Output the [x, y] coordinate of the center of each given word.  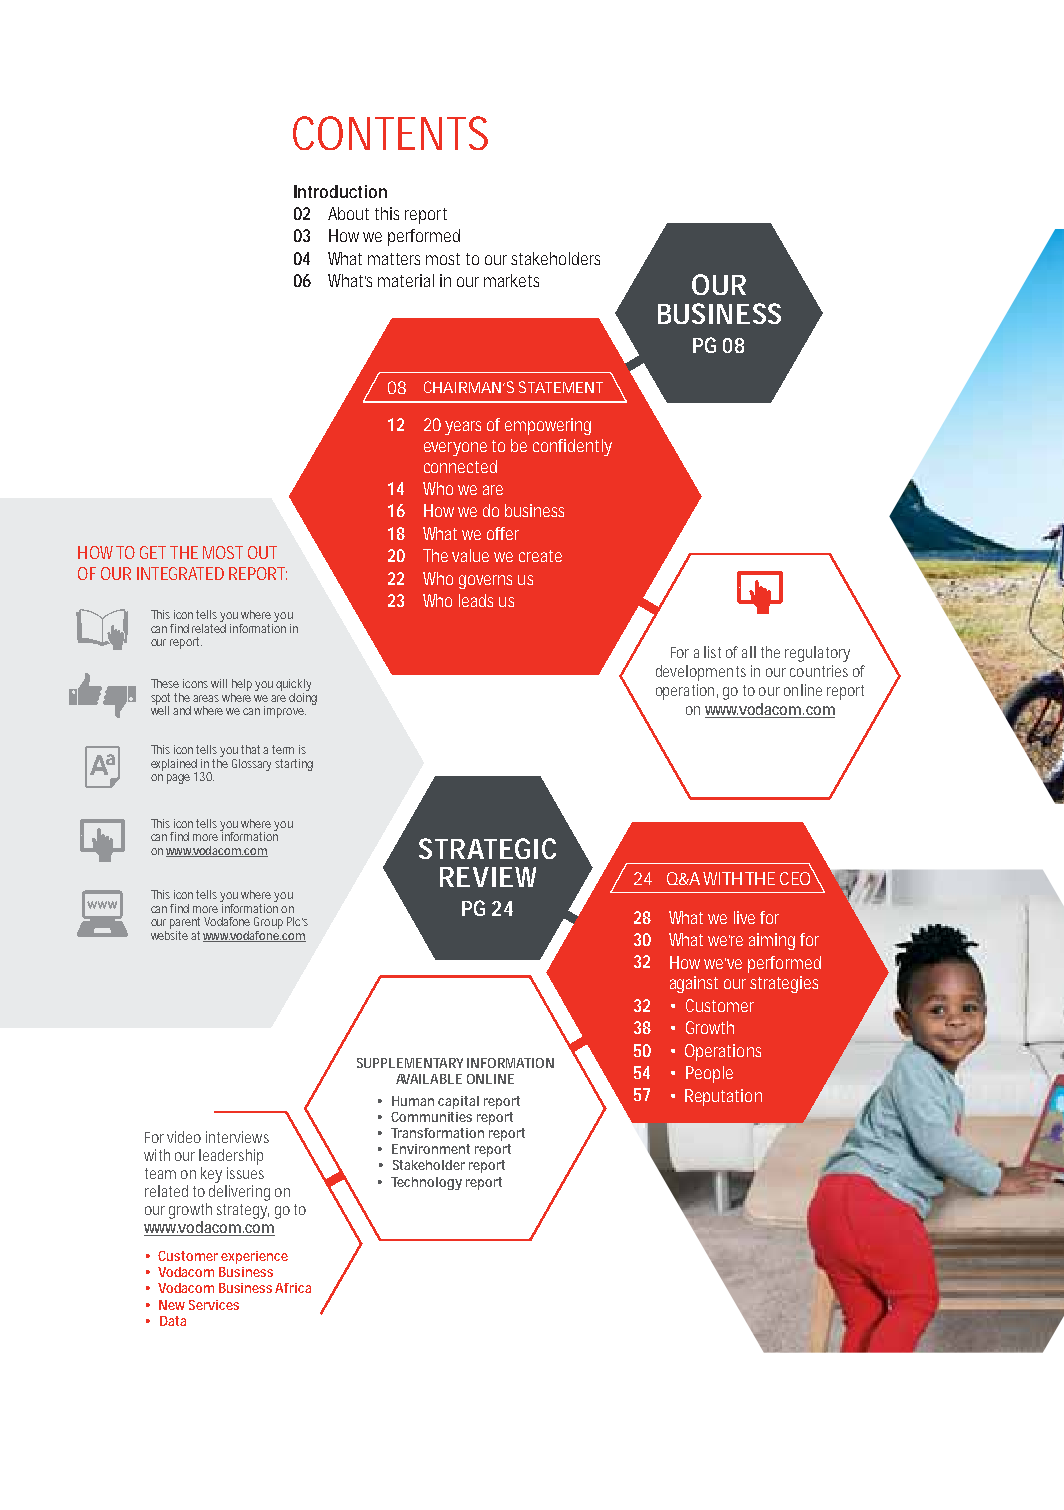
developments [701, 673]
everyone [455, 449]
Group [268, 923]
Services [214, 1305]
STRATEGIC [487, 848]
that [252, 749]
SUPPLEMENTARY [410, 1063]
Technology [426, 1183]
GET [153, 552]
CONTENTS [390, 133]
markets [511, 280]
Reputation [723, 1097]
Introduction [340, 191]
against [694, 984]
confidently [572, 447]
